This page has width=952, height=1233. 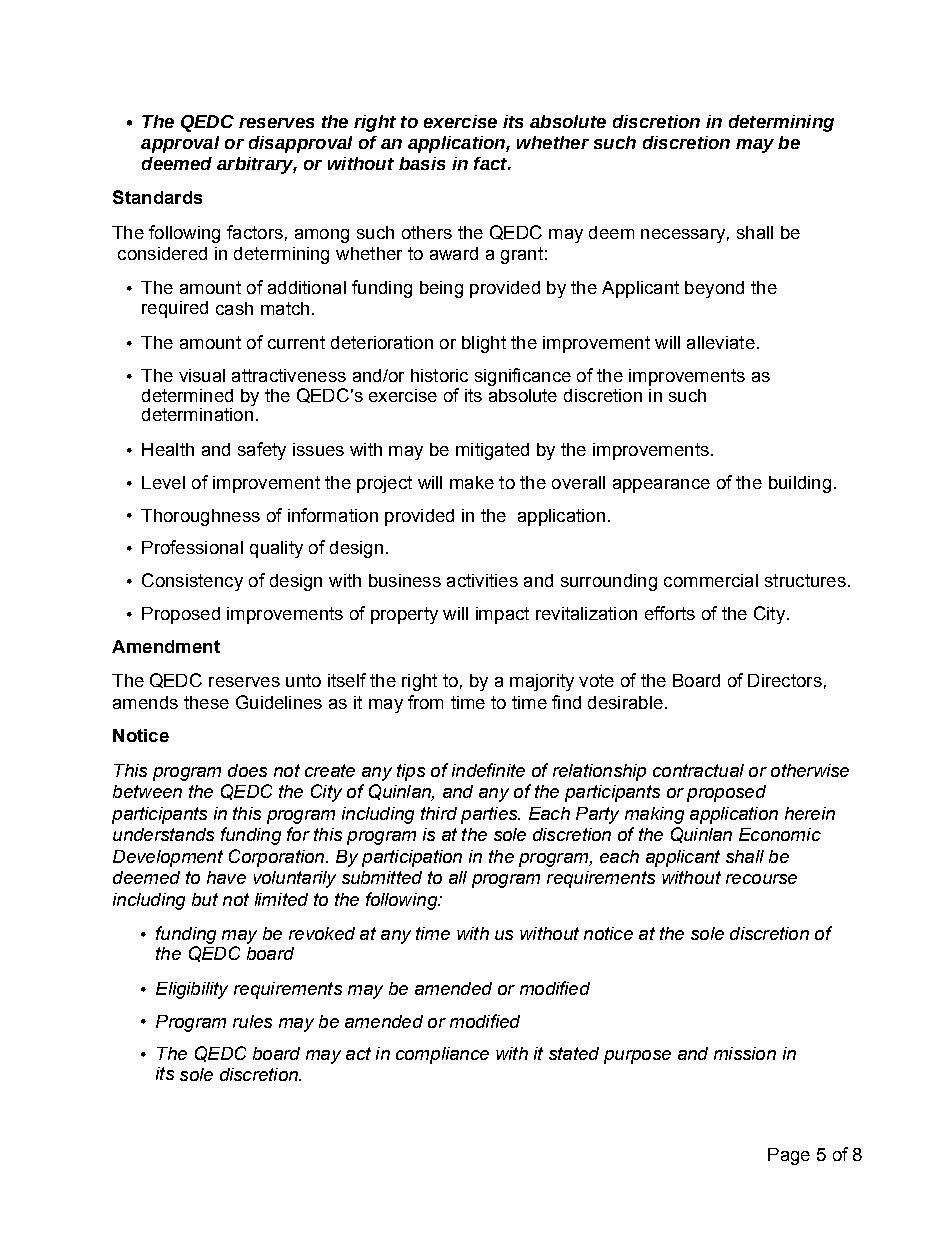 What do you see at coordinates (502, 615) in the page?
I see `impact` at bounding box center [502, 615].
